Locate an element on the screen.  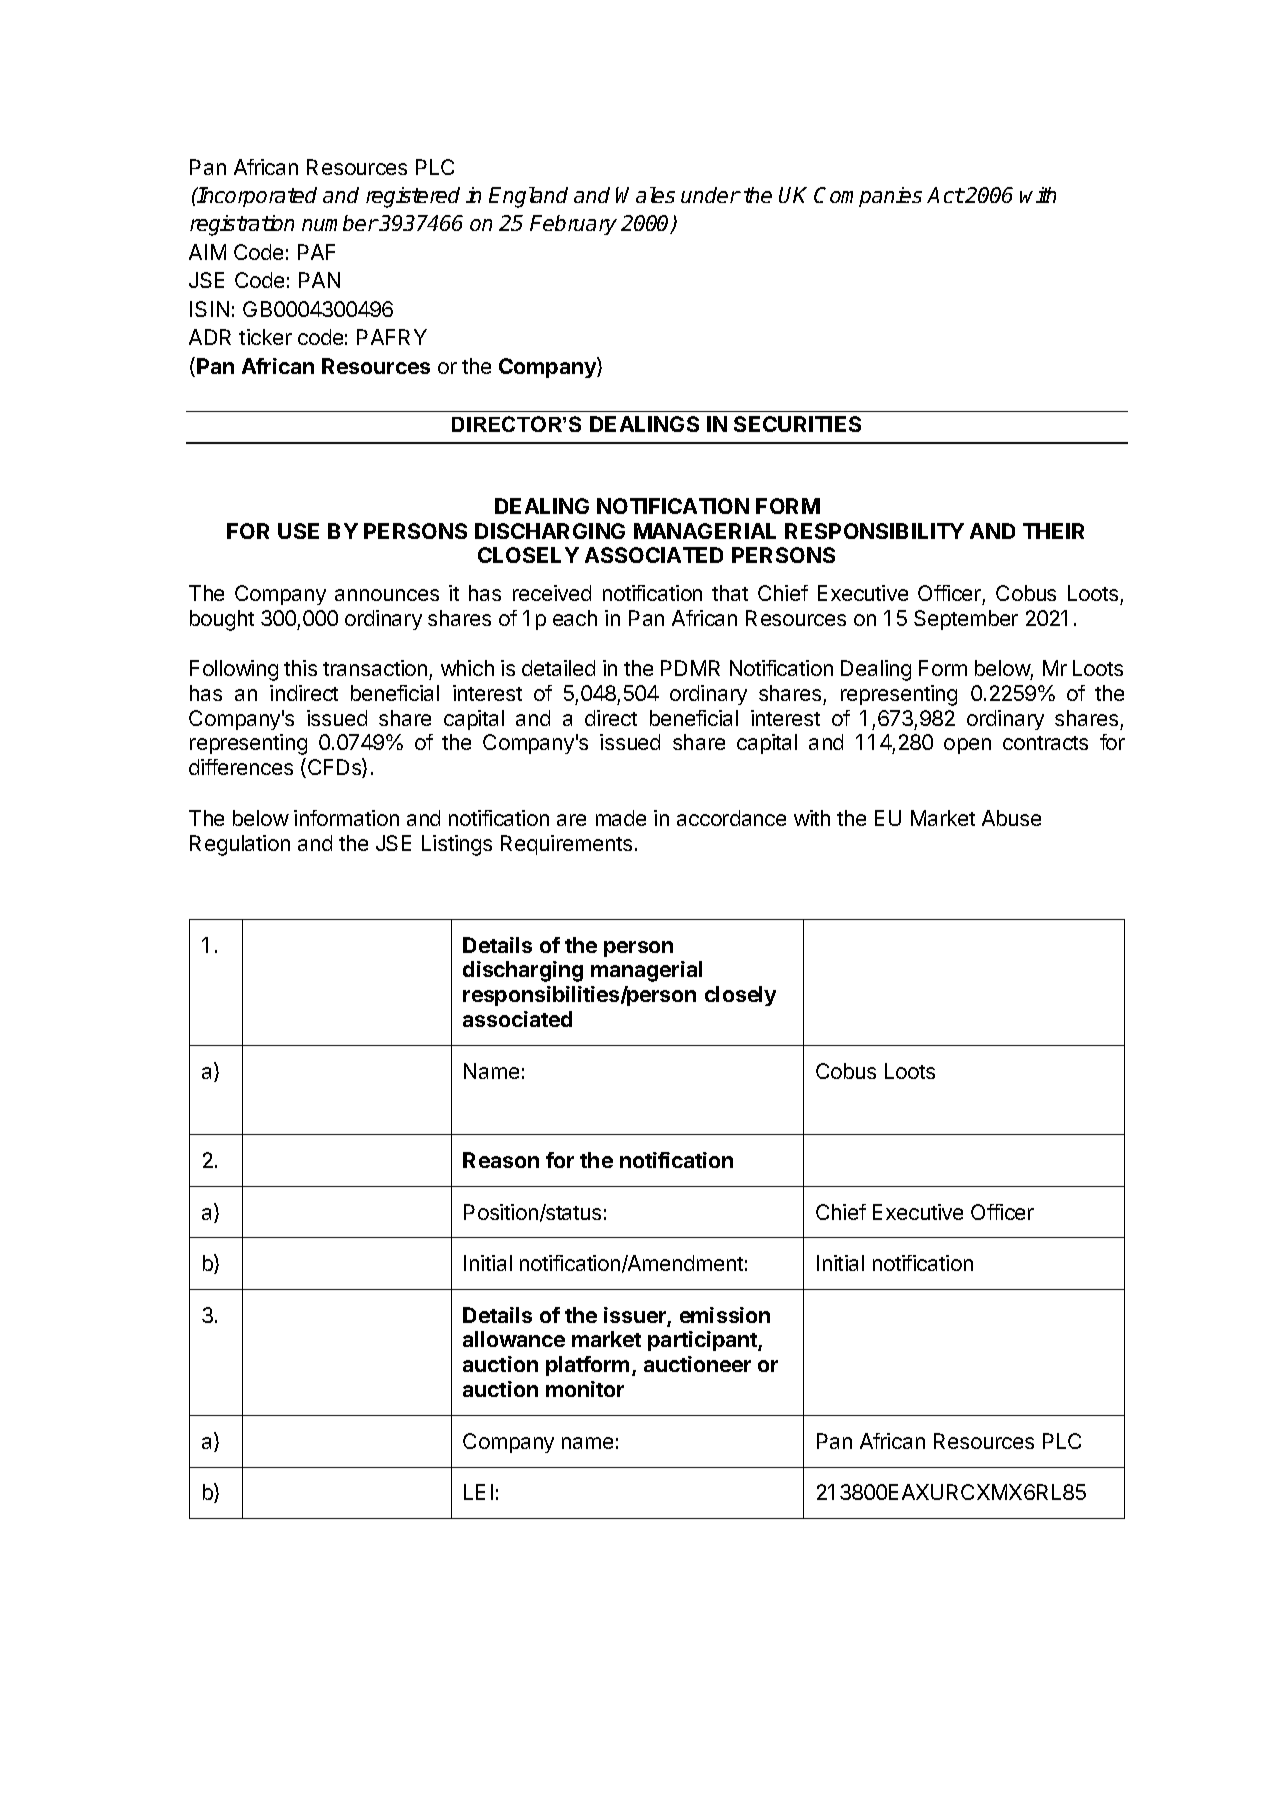
under is located at coordinates (711, 195).
